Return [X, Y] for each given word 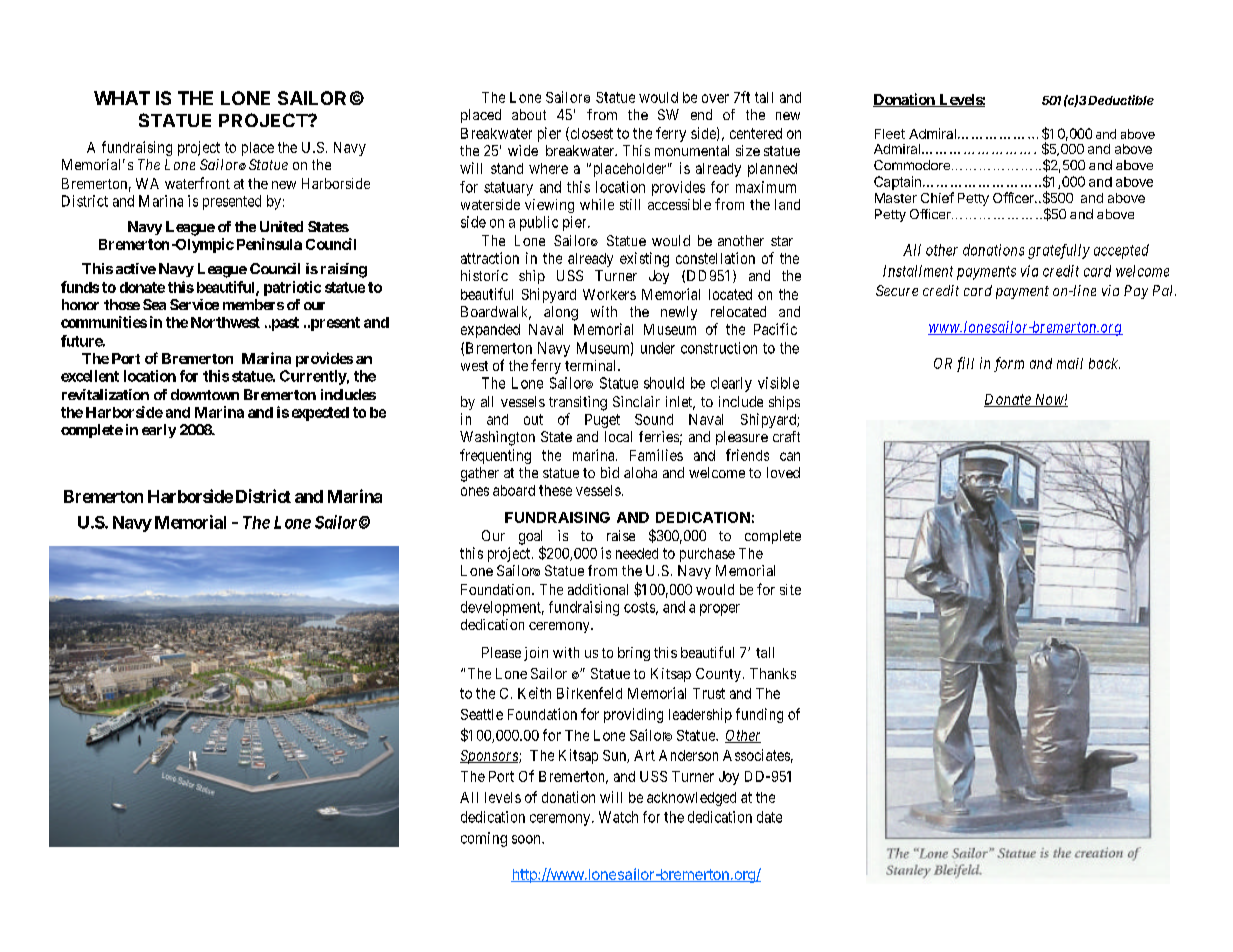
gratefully [1059, 251]
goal [531, 538]
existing [644, 259]
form [1009, 364]
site [790, 589]
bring [634, 654]
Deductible [1121, 100]
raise [621, 535]
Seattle [482, 714]
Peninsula [269, 244]
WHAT [122, 98]
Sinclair [636, 401]
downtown [205, 394]
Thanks [773, 673]
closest [590, 134]
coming [484, 839]
